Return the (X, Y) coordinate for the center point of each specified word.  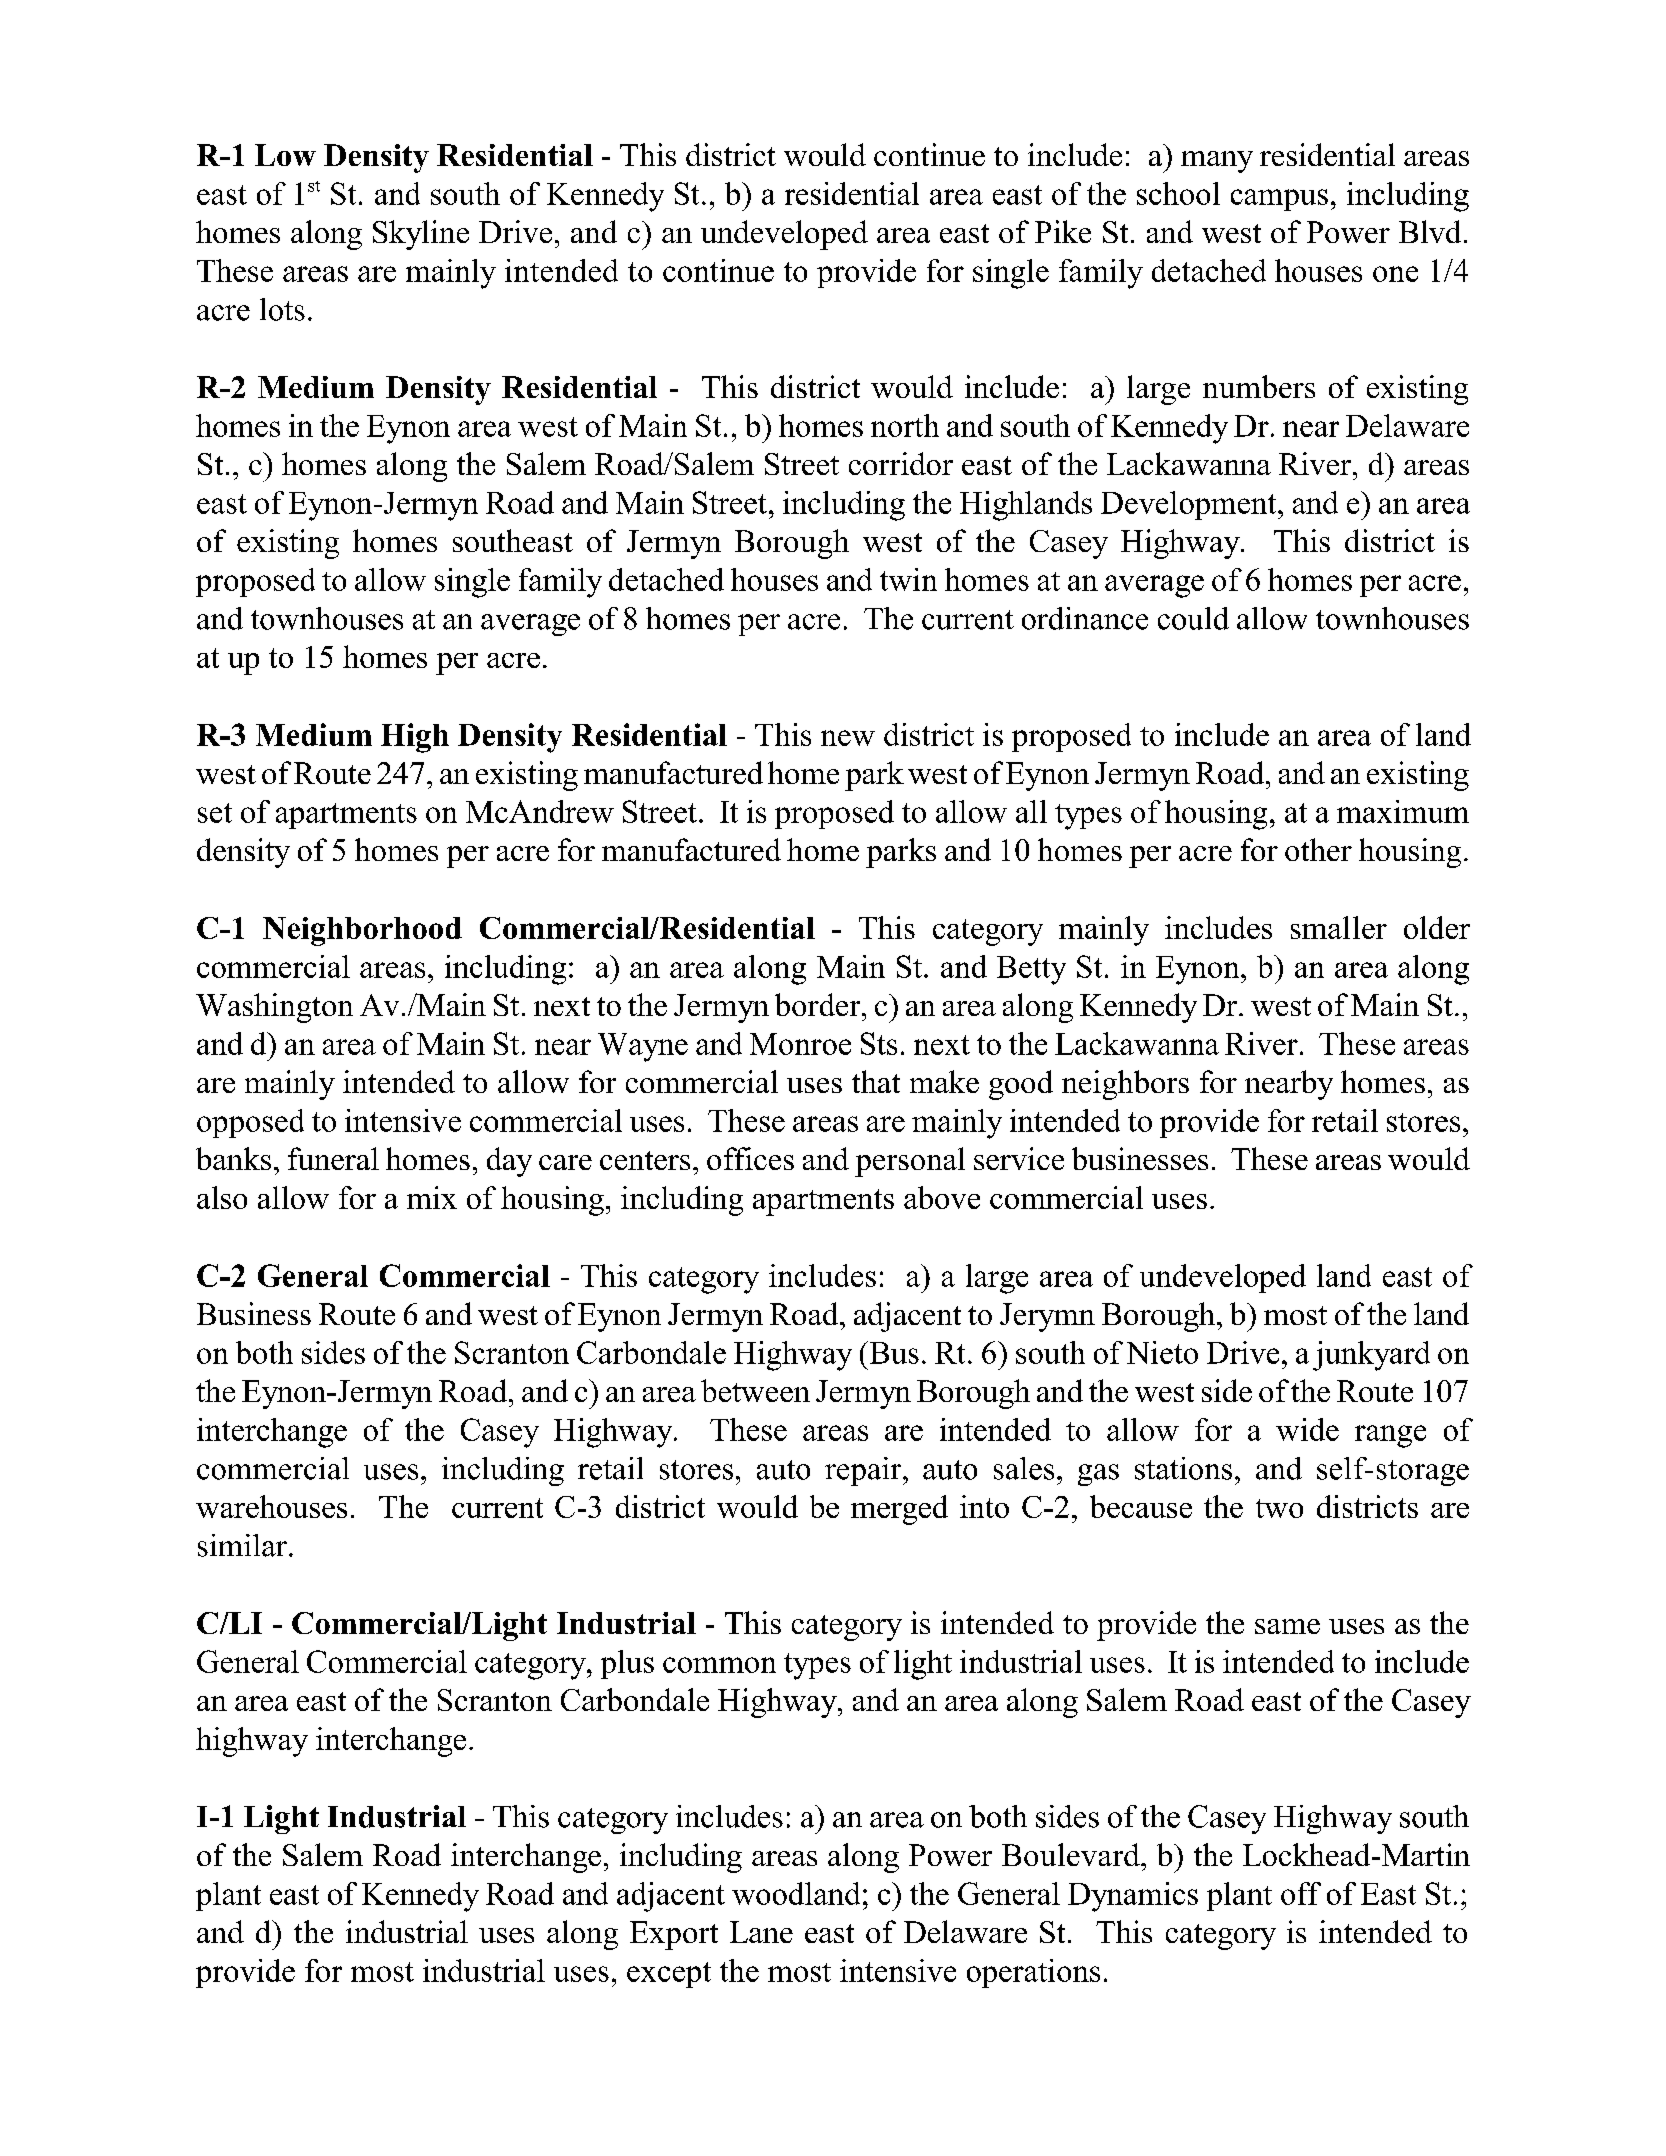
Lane (761, 1932)
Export (674, 1935)
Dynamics (1133, 1897)
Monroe (800, 1044)
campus (1279, 200)
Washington (274, 1008)
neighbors (1125, 1085)
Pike (1063, 231)
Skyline (421, 235)
